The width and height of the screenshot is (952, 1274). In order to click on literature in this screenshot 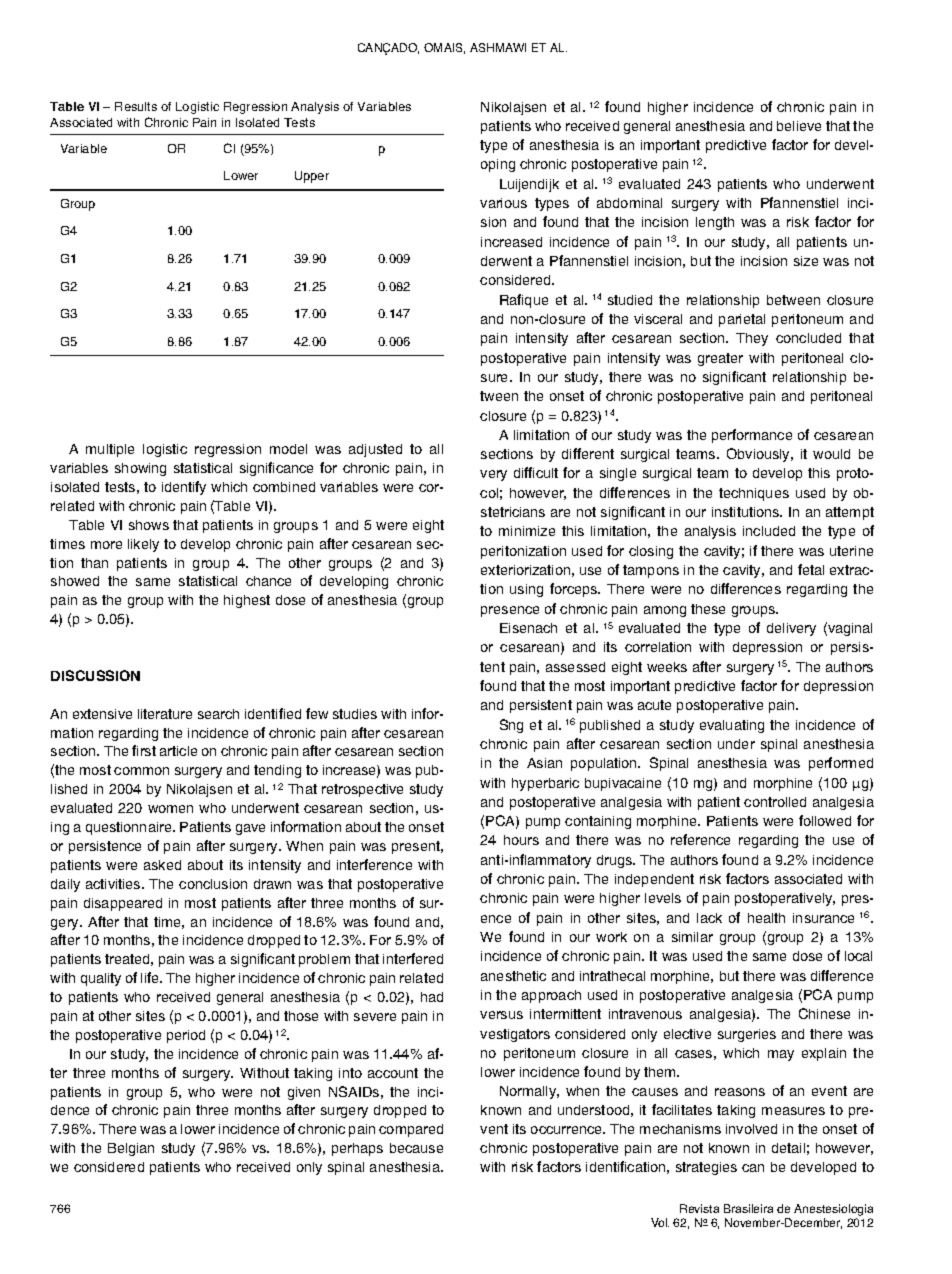, I will do `click(165, 714)`.
